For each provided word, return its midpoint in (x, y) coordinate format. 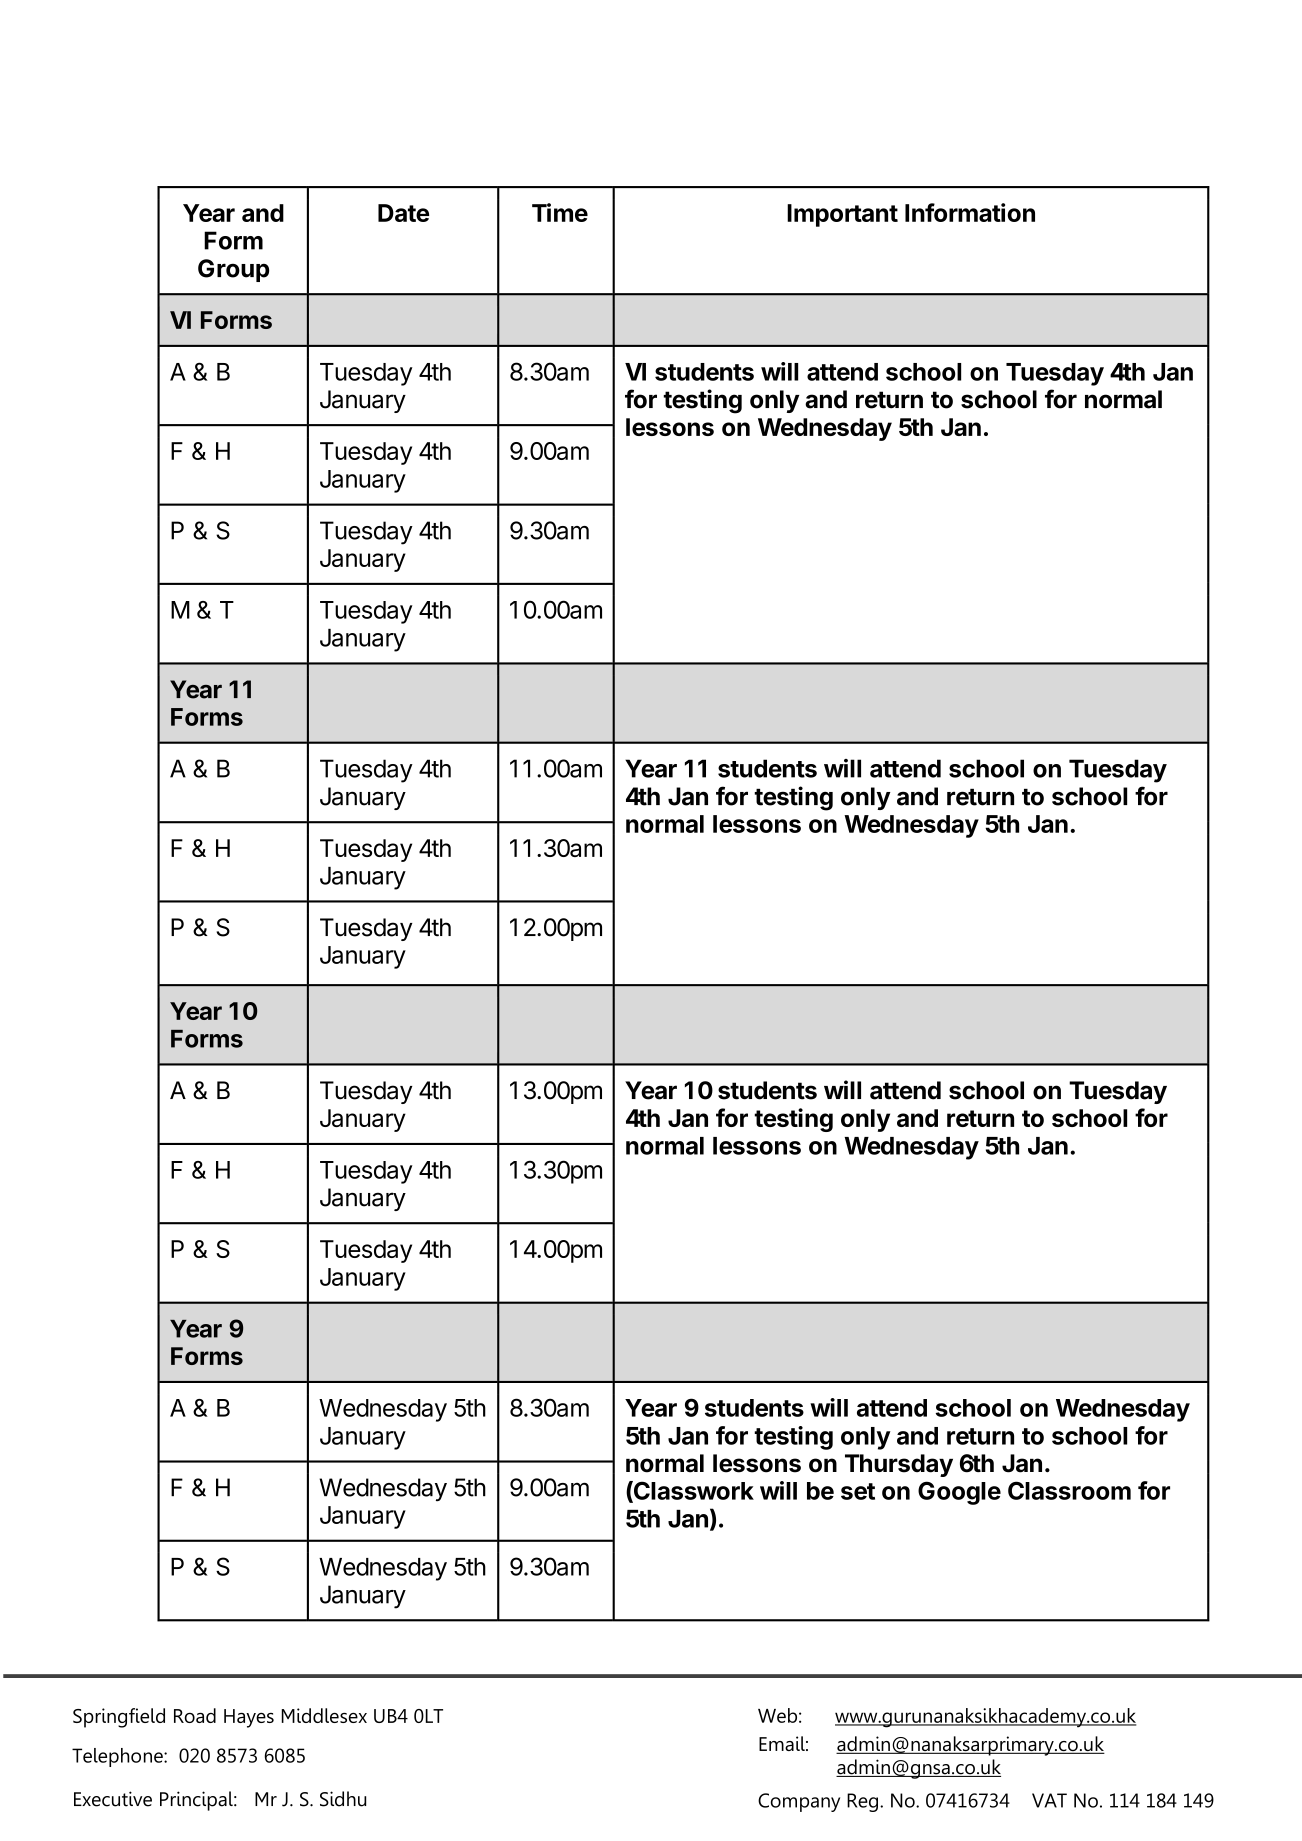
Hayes (249, 1718)
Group (233, 270)
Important (842, 215)
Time (560, 212)
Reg (862, 1802)
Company (799, 1802)
